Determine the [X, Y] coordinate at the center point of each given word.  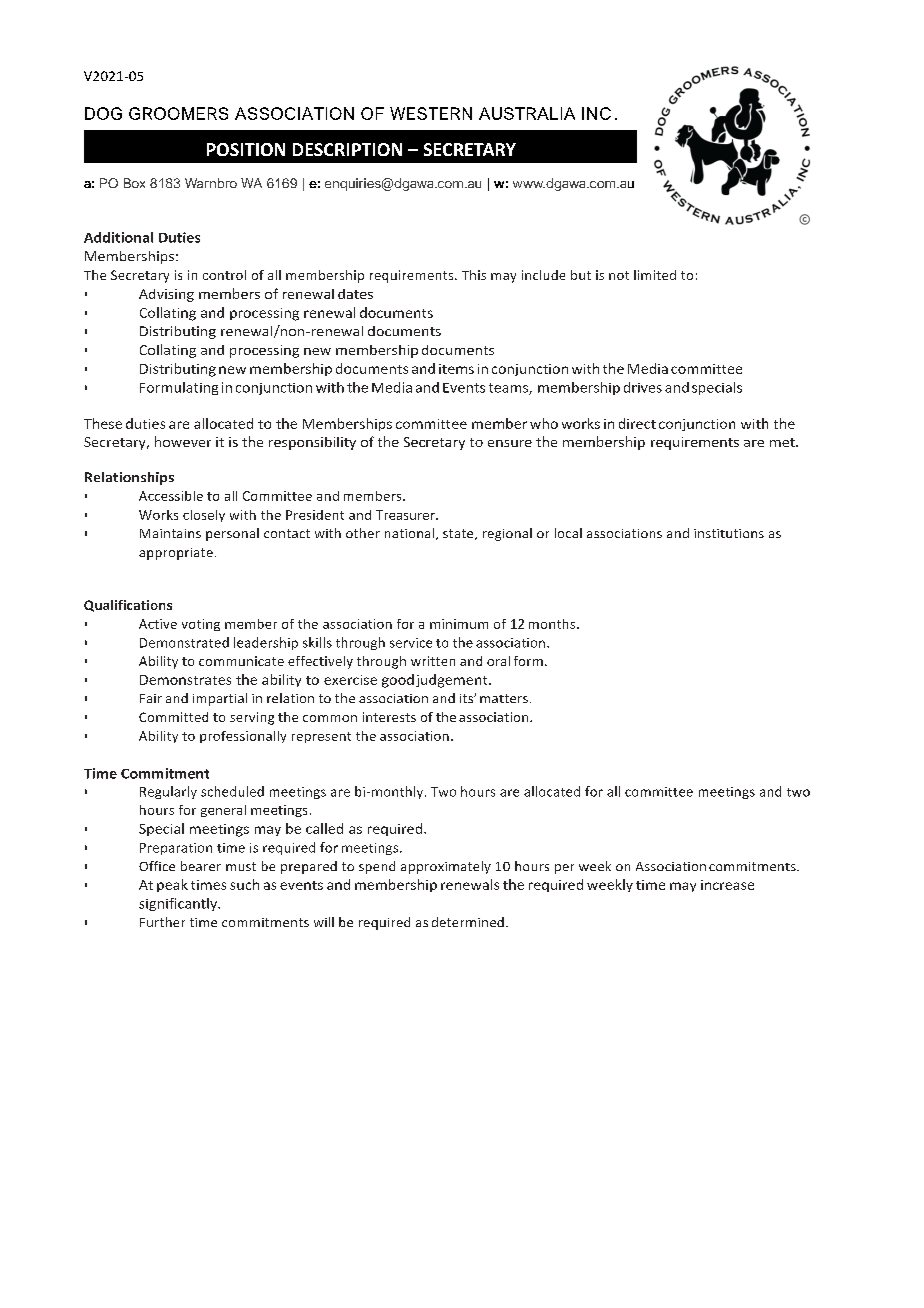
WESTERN [431, 113]
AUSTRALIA [527, 113]
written [433, 661]
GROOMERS [178, 113]
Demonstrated [184, 642]
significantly [179, 904]
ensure [510, 443]
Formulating [179, 388]
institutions [729, 533]
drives [643, 387]
